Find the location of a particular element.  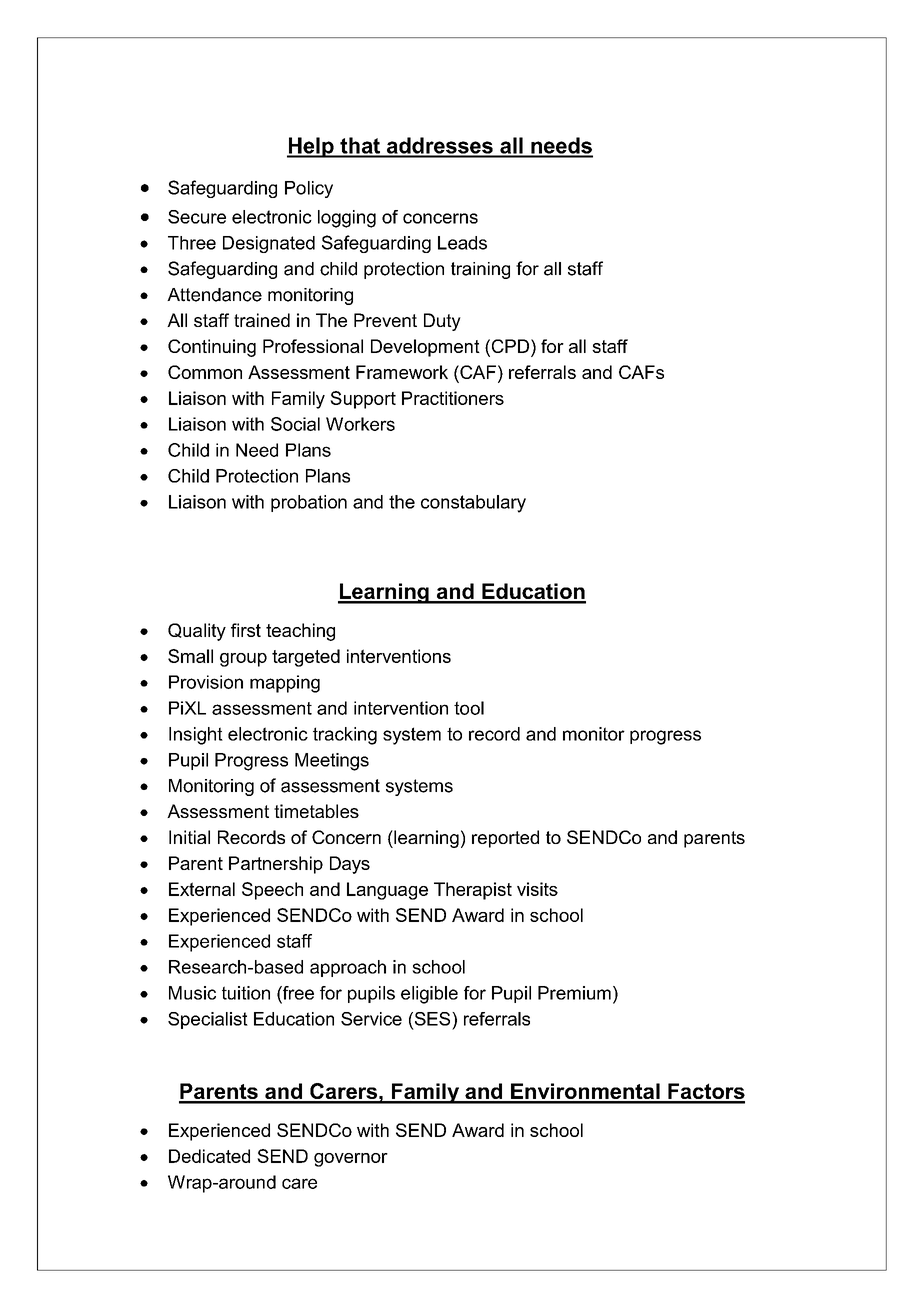

group is located at coordinates (243, 660).
